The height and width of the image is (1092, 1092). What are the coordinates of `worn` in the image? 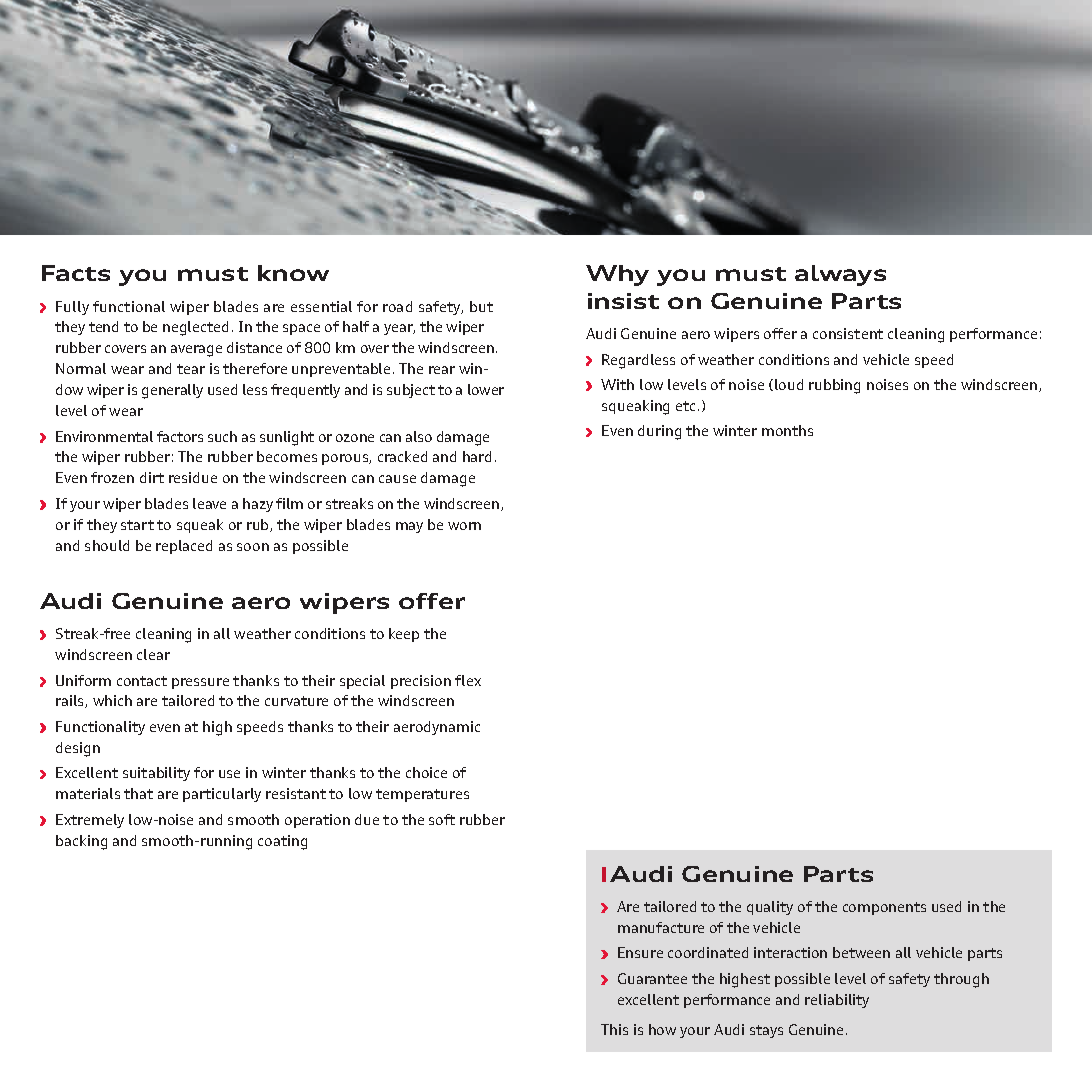 It's located at (464, 526).
